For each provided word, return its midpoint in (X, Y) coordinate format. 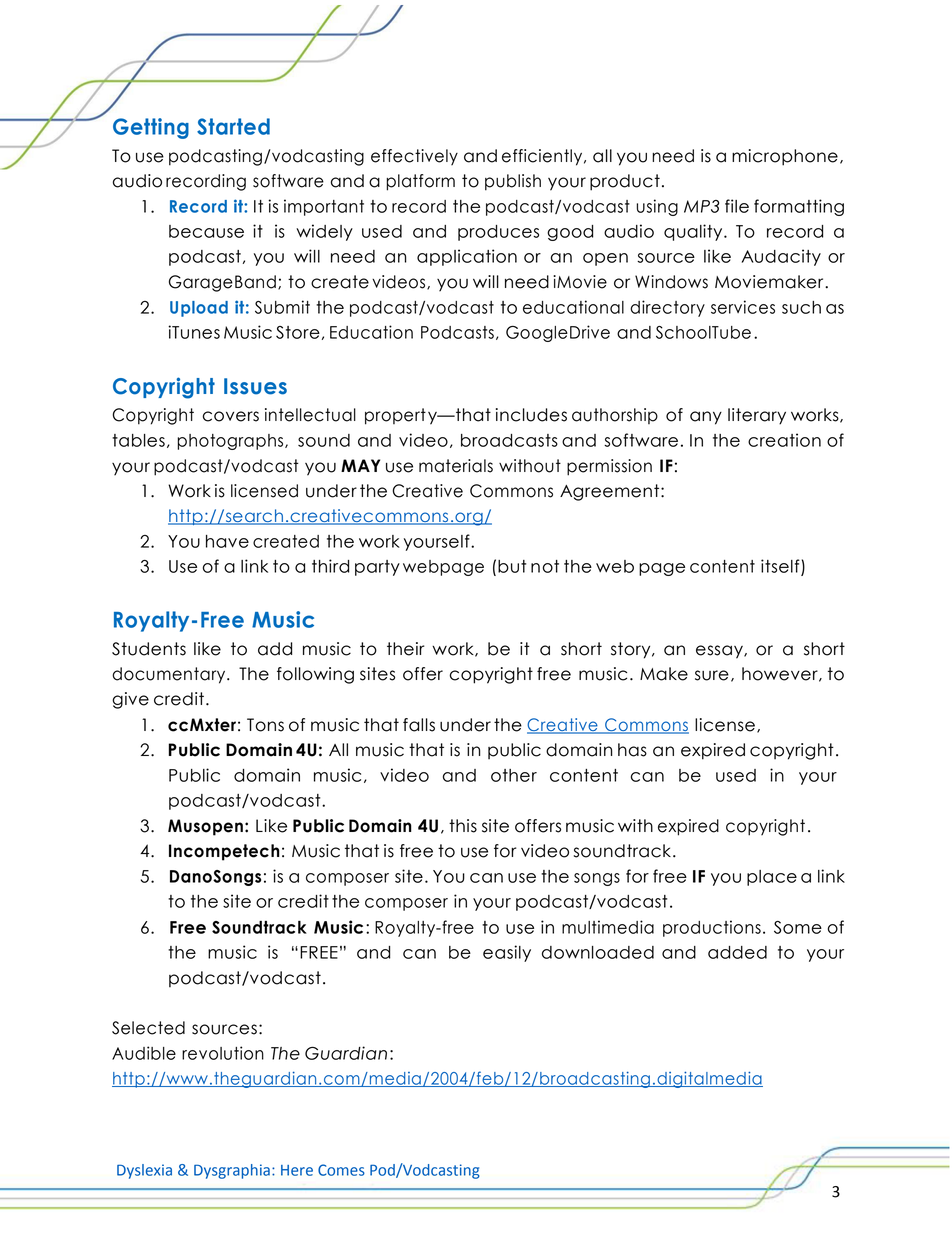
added (737, 952)
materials (456, 466)
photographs (231, 442)
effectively (414, 157)
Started (233, 126)
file (737, 206)
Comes (341, 1170)
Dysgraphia (232, 1171)
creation (784, 440)
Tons (265, 725)
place (772, 878)
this (463, 826)
